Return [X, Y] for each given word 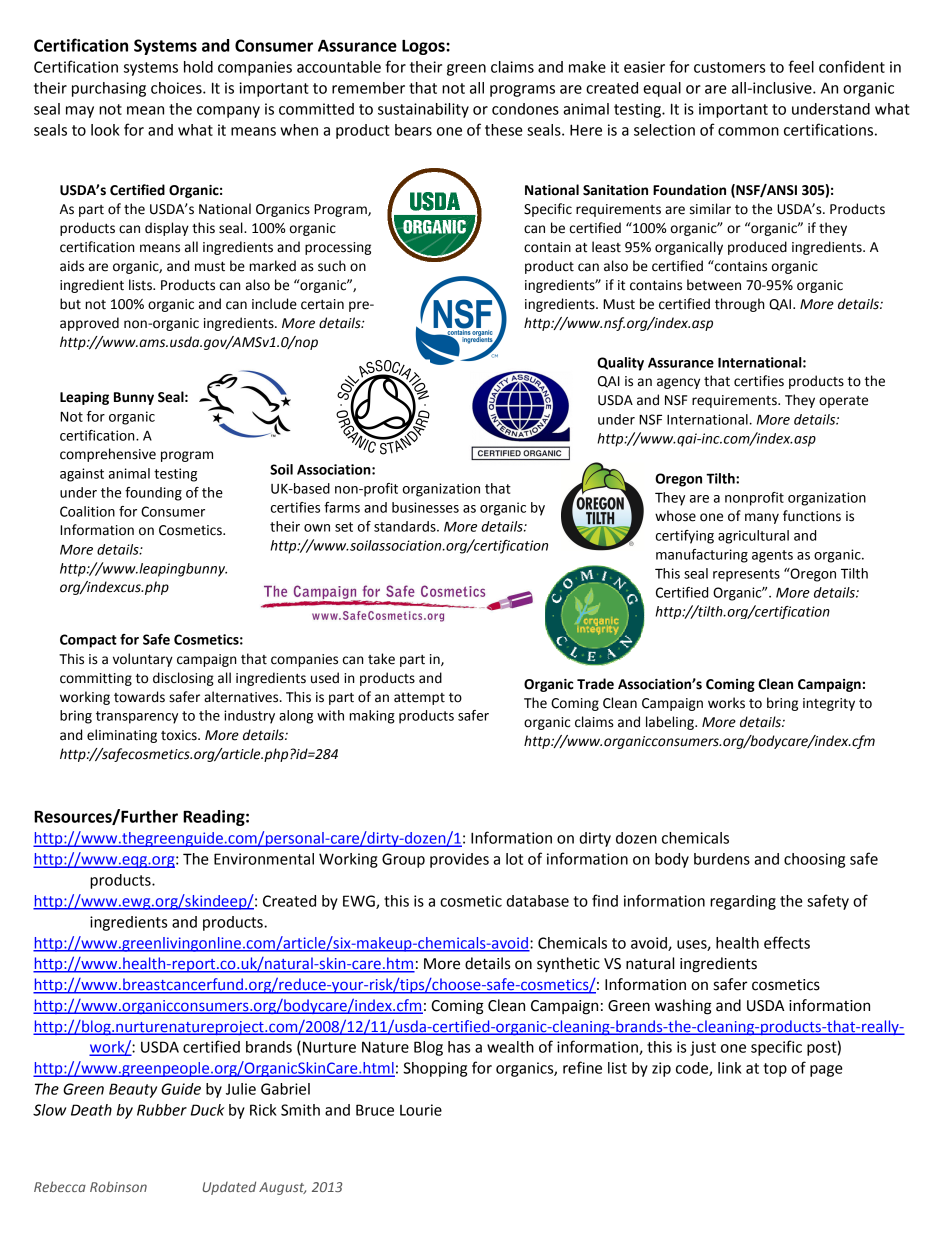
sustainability [423, 110]
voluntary [143, 660]
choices [177, 88]
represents [746, 575]
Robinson [118, 1186]
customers [729, 67]
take [381, 659]
